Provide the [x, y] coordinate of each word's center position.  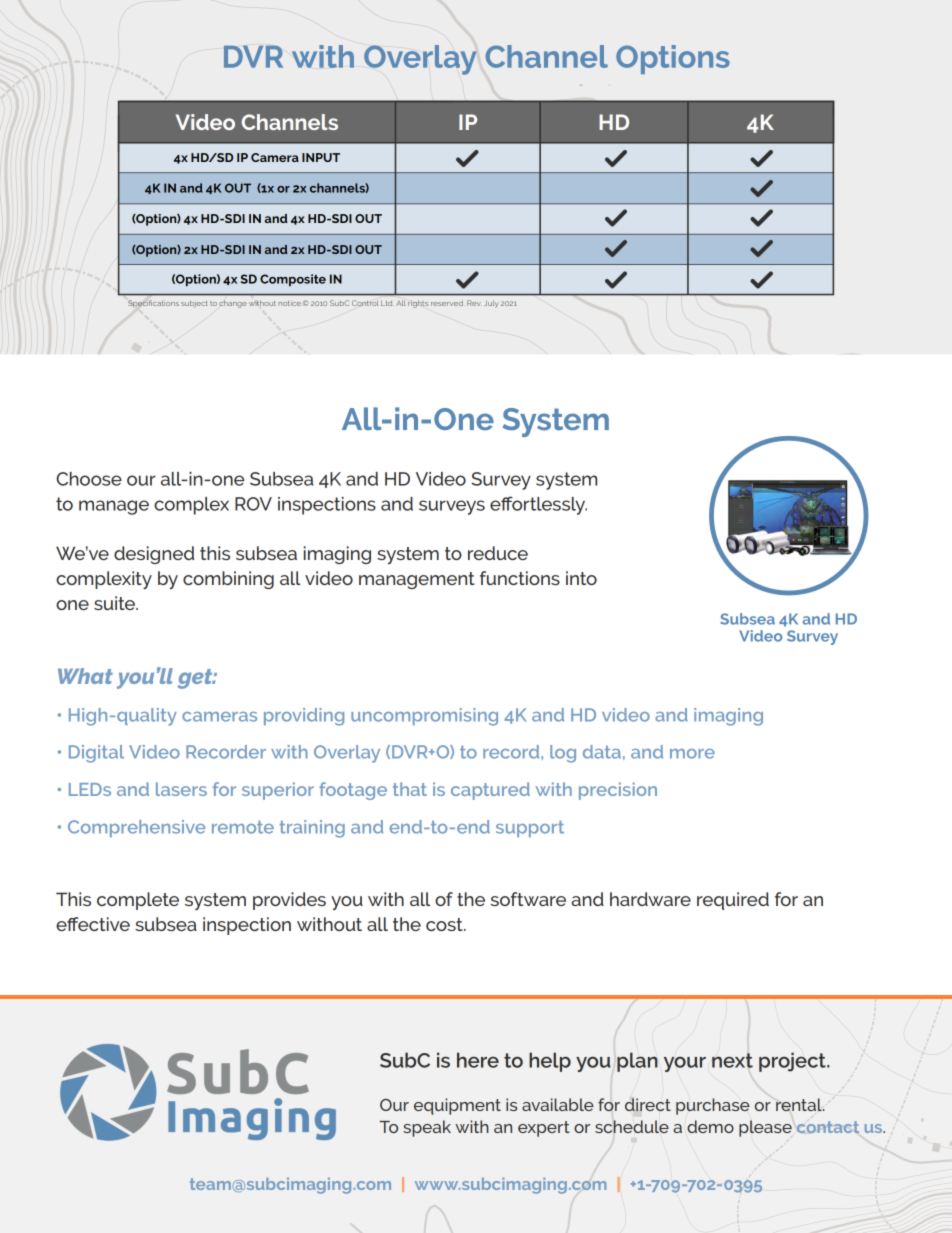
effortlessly [538, 505]
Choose [89, 479]
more [692, 754]
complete [138, 901]
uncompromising [424, 717]
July [491, 304]
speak [427, 1128]
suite [115, 603]
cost [445, 924]
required [733, 901]
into [581, 578]
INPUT [321, 157]
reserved [447, 303]
